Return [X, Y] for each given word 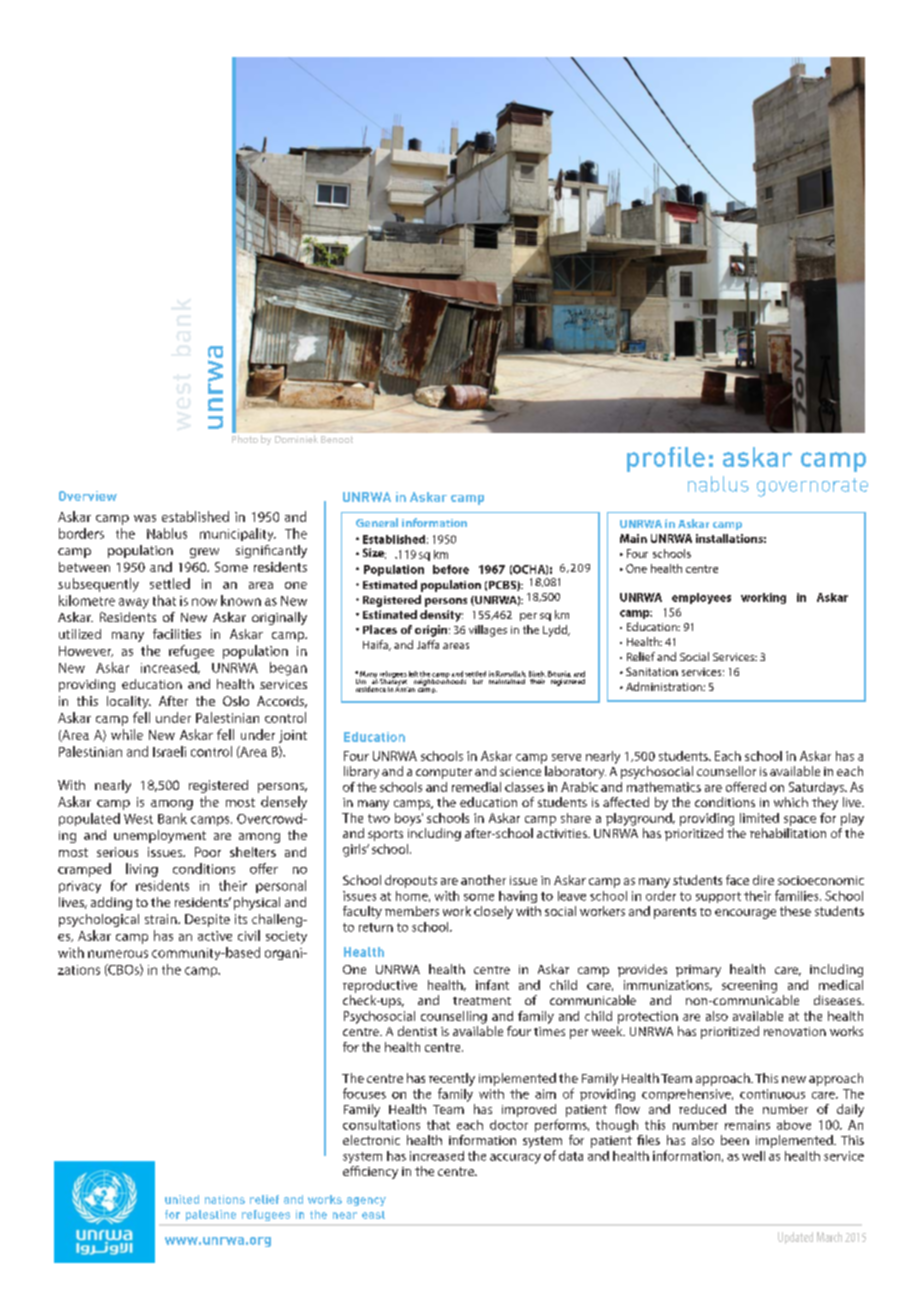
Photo [245, 439]
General [377, 522]
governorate [812, 487]
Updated [795, 1238]
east [373, 1215]
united [182, 1199]
